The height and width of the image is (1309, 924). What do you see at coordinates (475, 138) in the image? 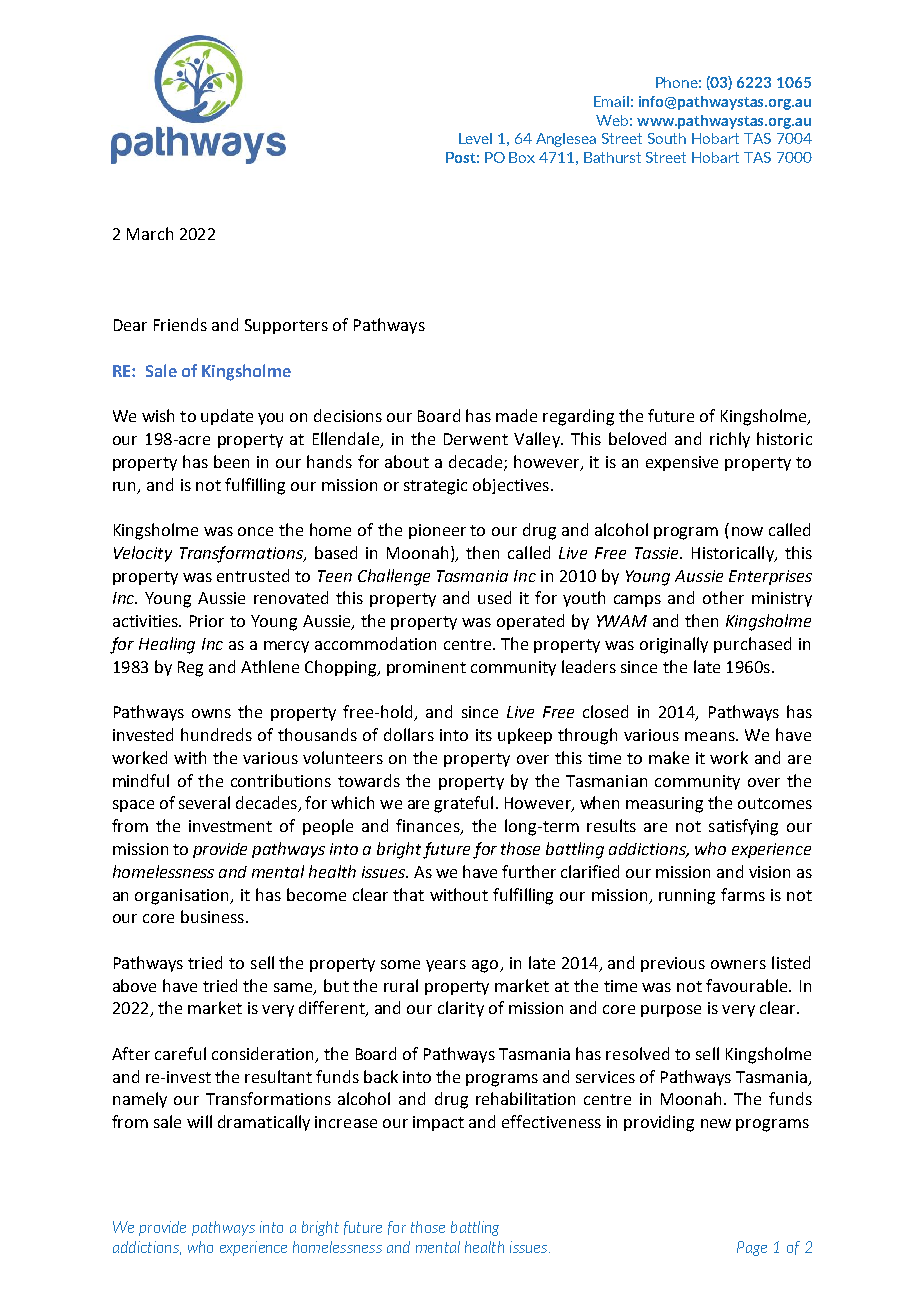
I see `Level` at bounding box center [475, 138].
